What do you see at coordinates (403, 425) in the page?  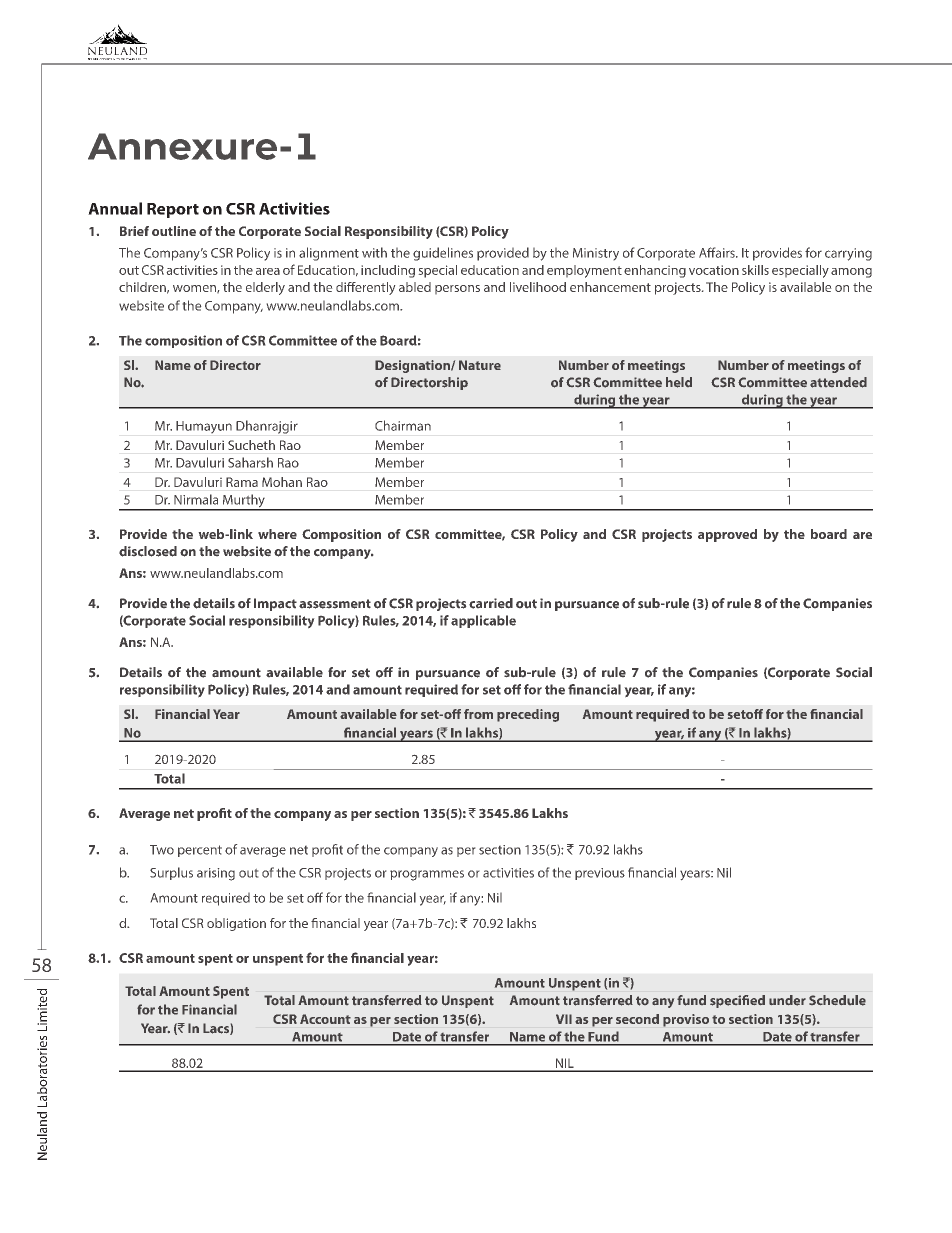 I see `Chairman` at bounding box center [403, 425].
